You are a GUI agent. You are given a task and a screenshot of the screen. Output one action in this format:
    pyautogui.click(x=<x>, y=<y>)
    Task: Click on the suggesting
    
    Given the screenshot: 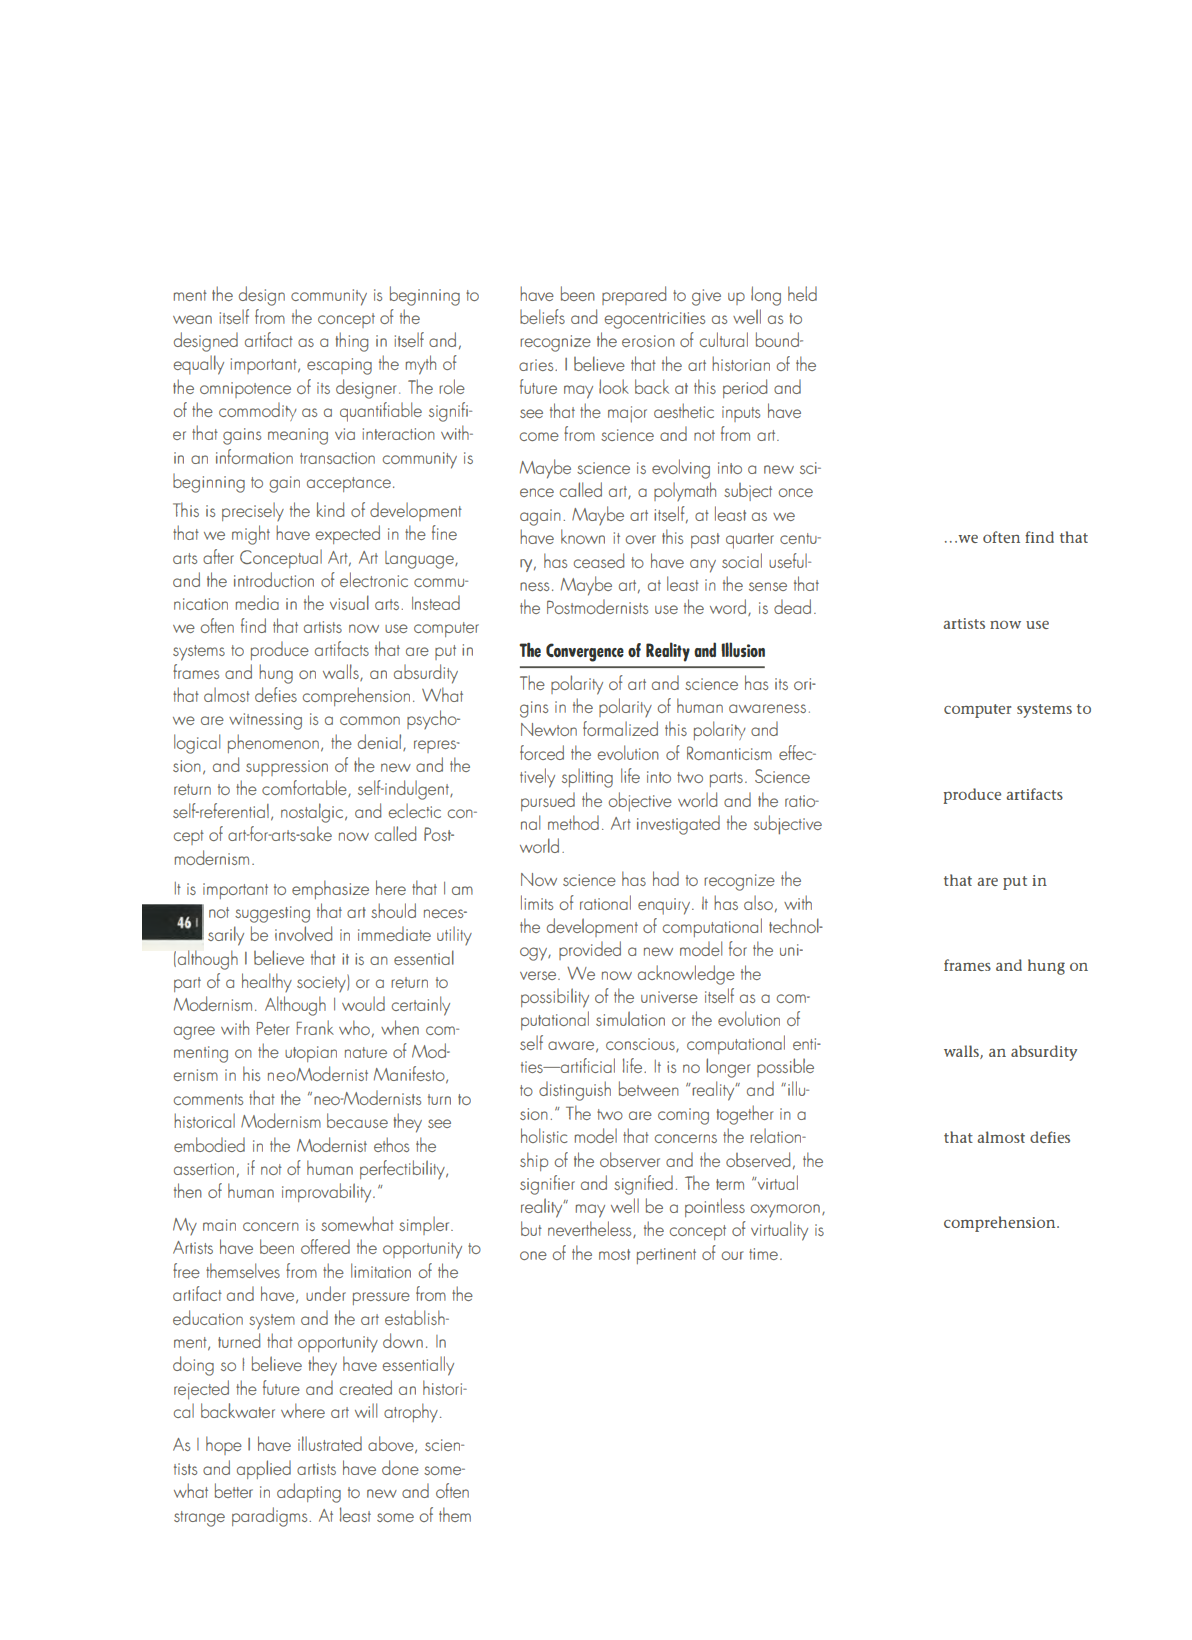 What is the action you would take?
    pyautogui.click(x=272, y=914)
